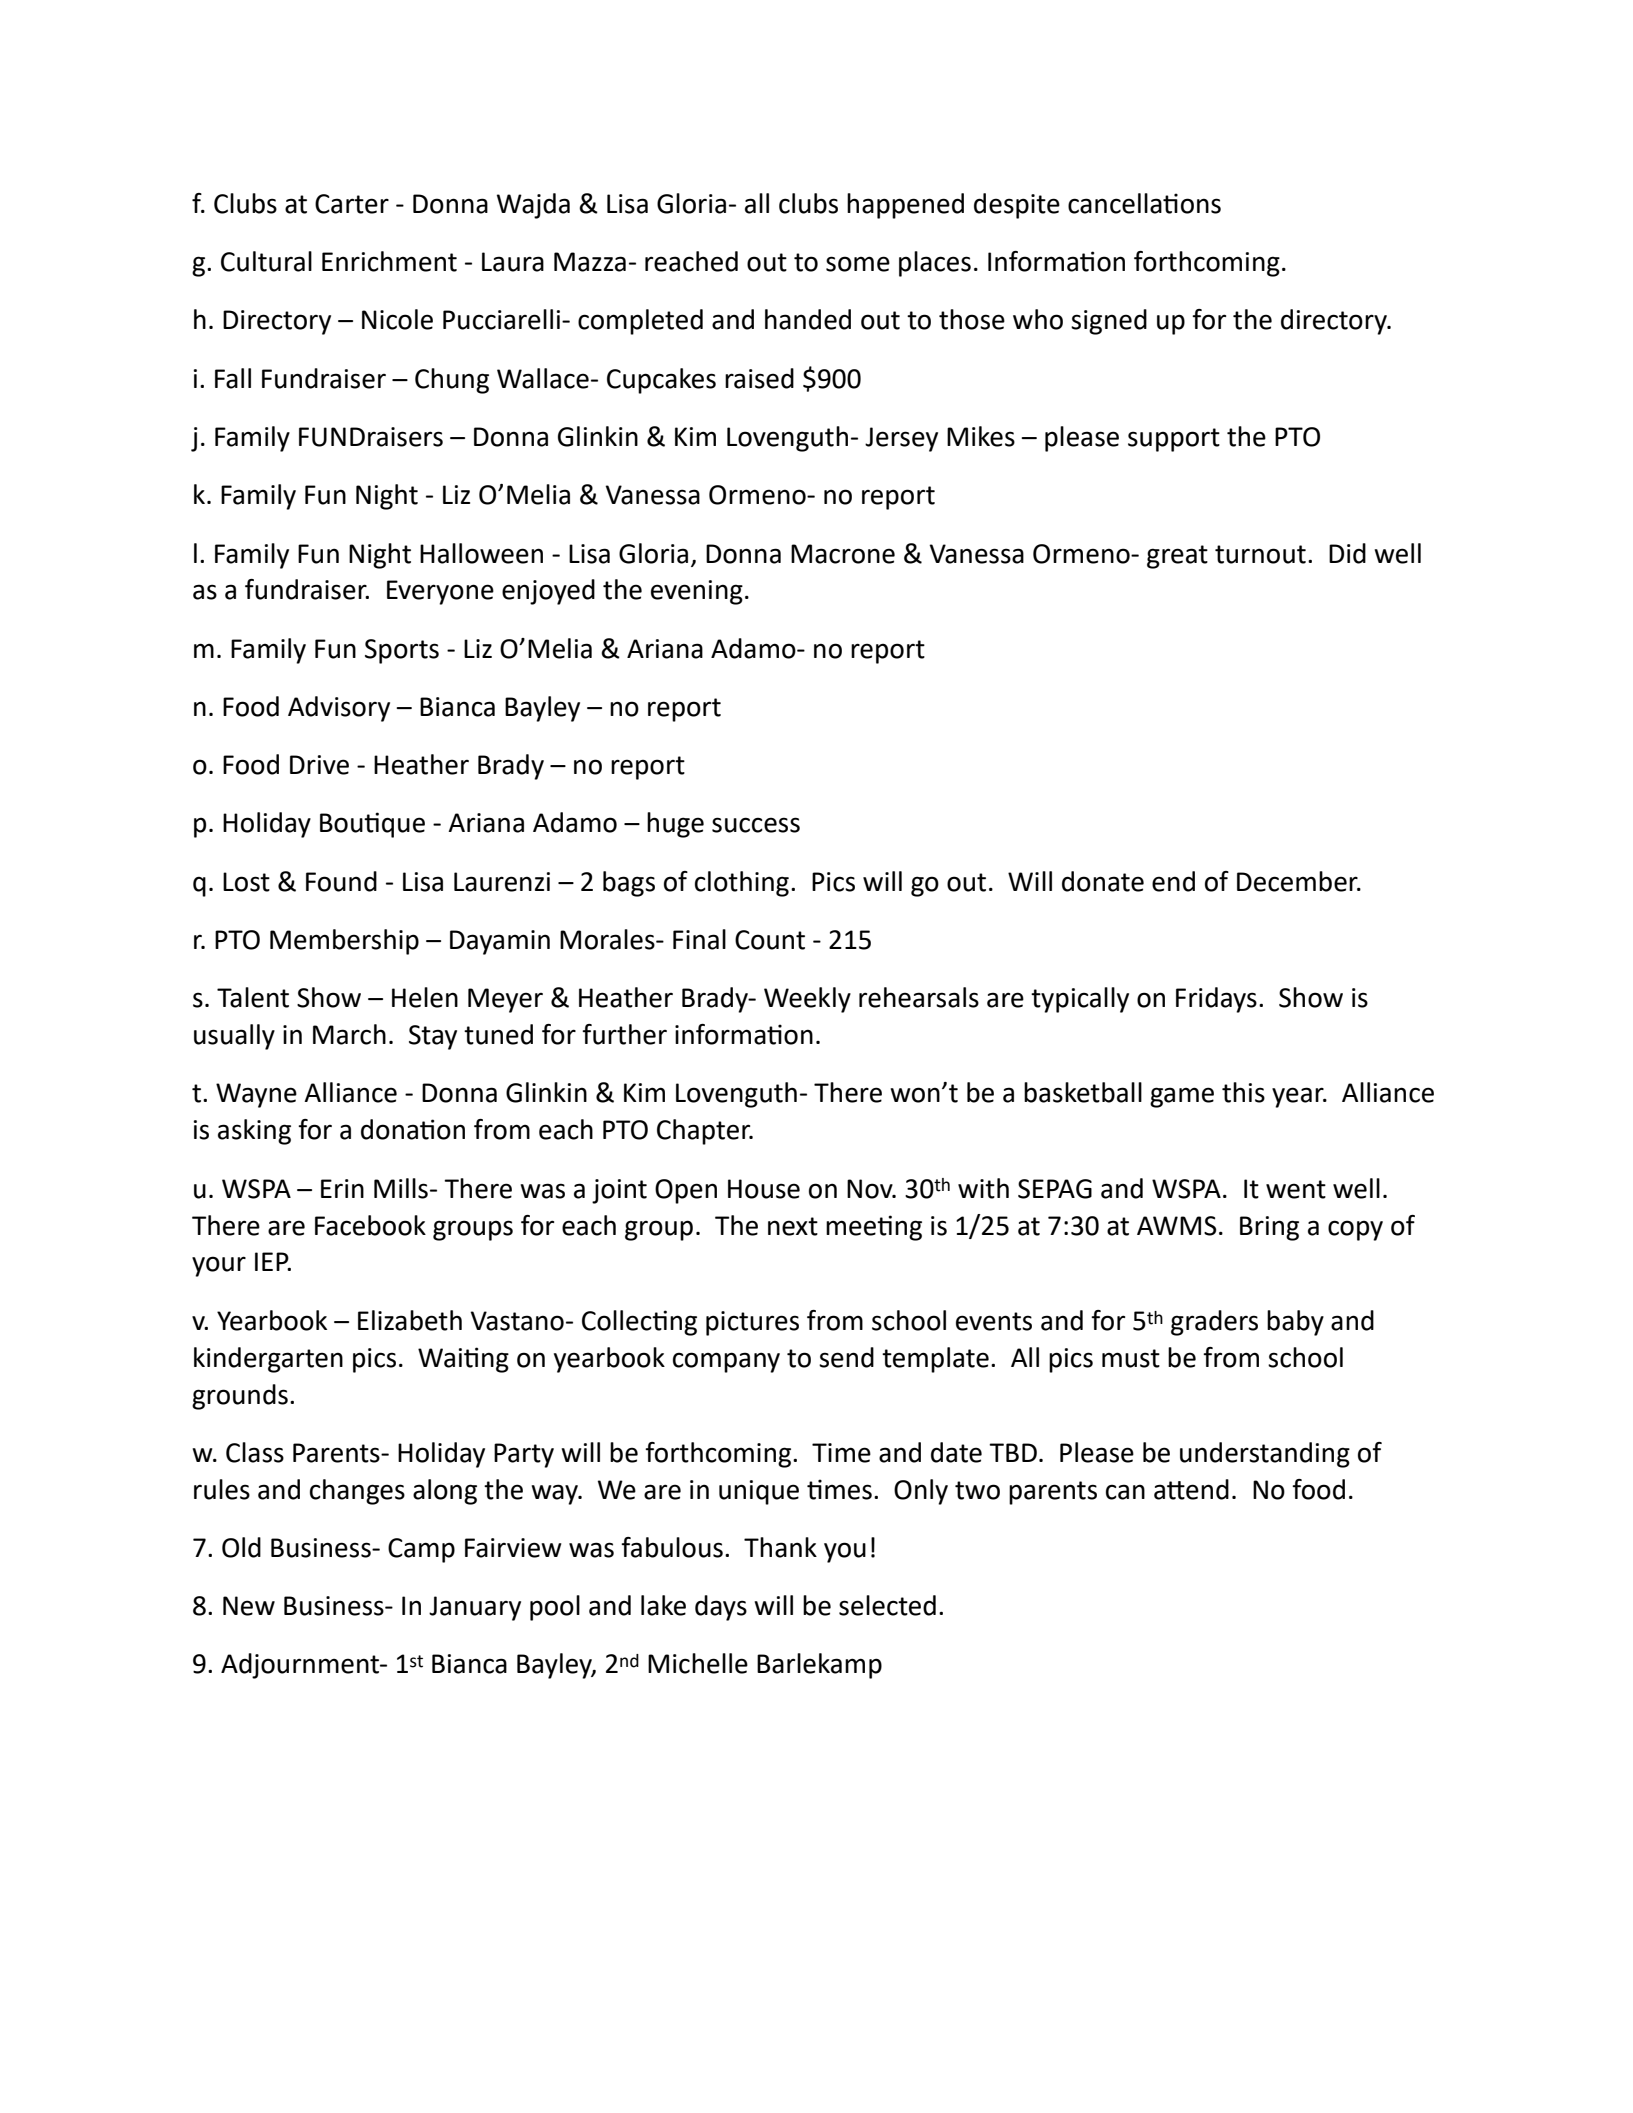 This page has height=2113, width=1633. What do you see at coordinates (319, 765) in the page?
I see `Drive` at bounding box center [319, 765].
